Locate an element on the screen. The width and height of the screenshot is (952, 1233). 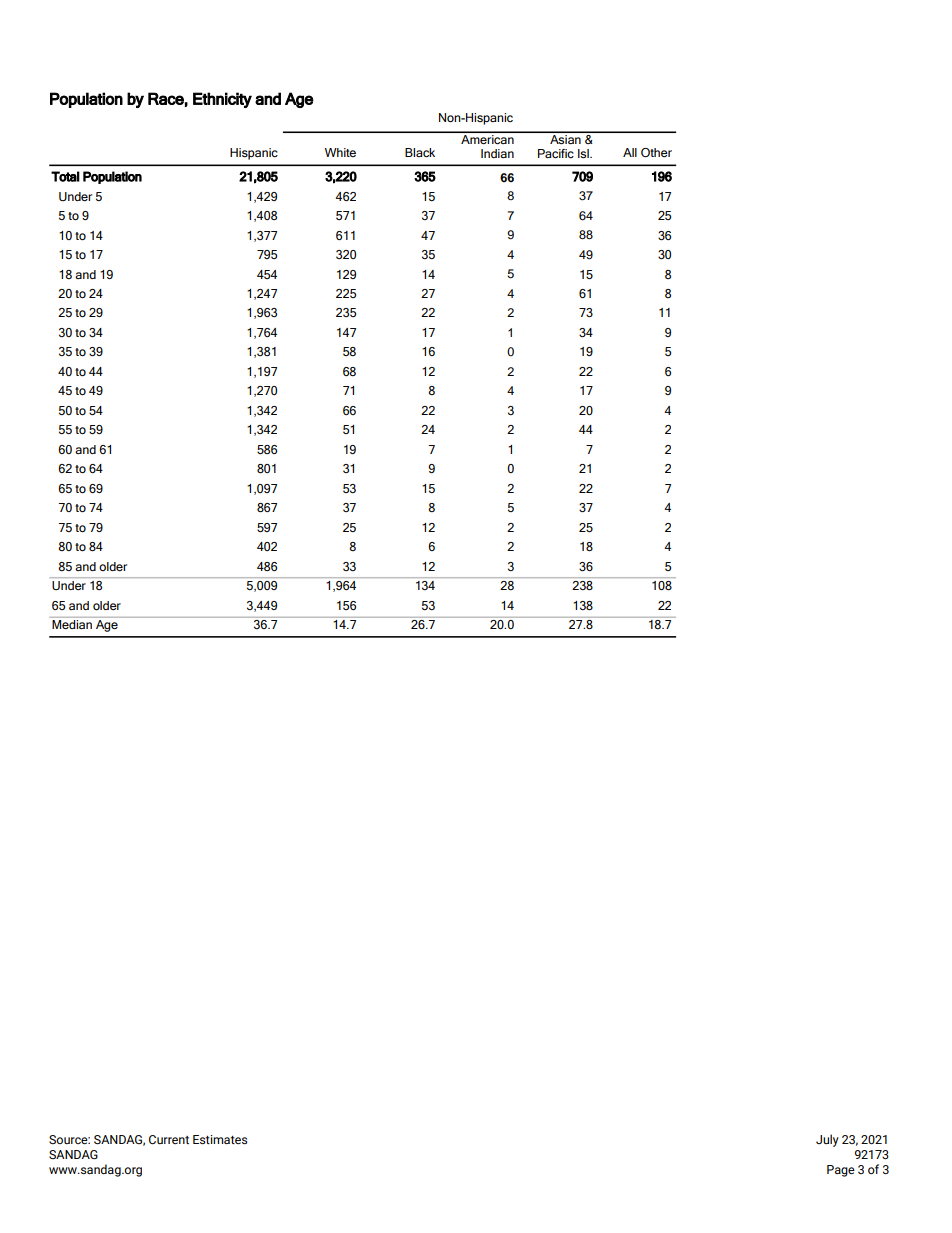
Indian is located at coordinates (497, 153).
